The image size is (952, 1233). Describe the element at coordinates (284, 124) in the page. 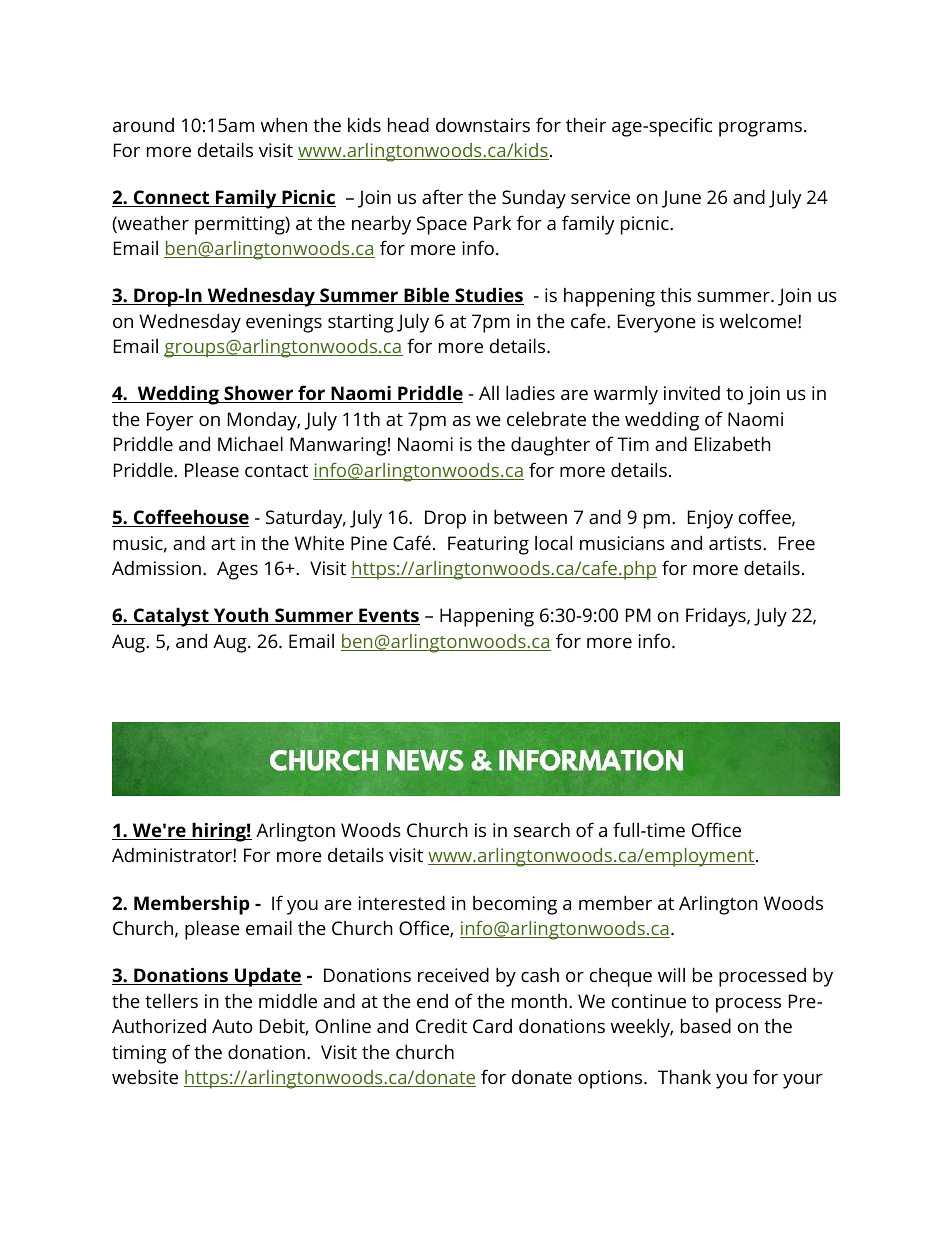

I see `when` at that location.
